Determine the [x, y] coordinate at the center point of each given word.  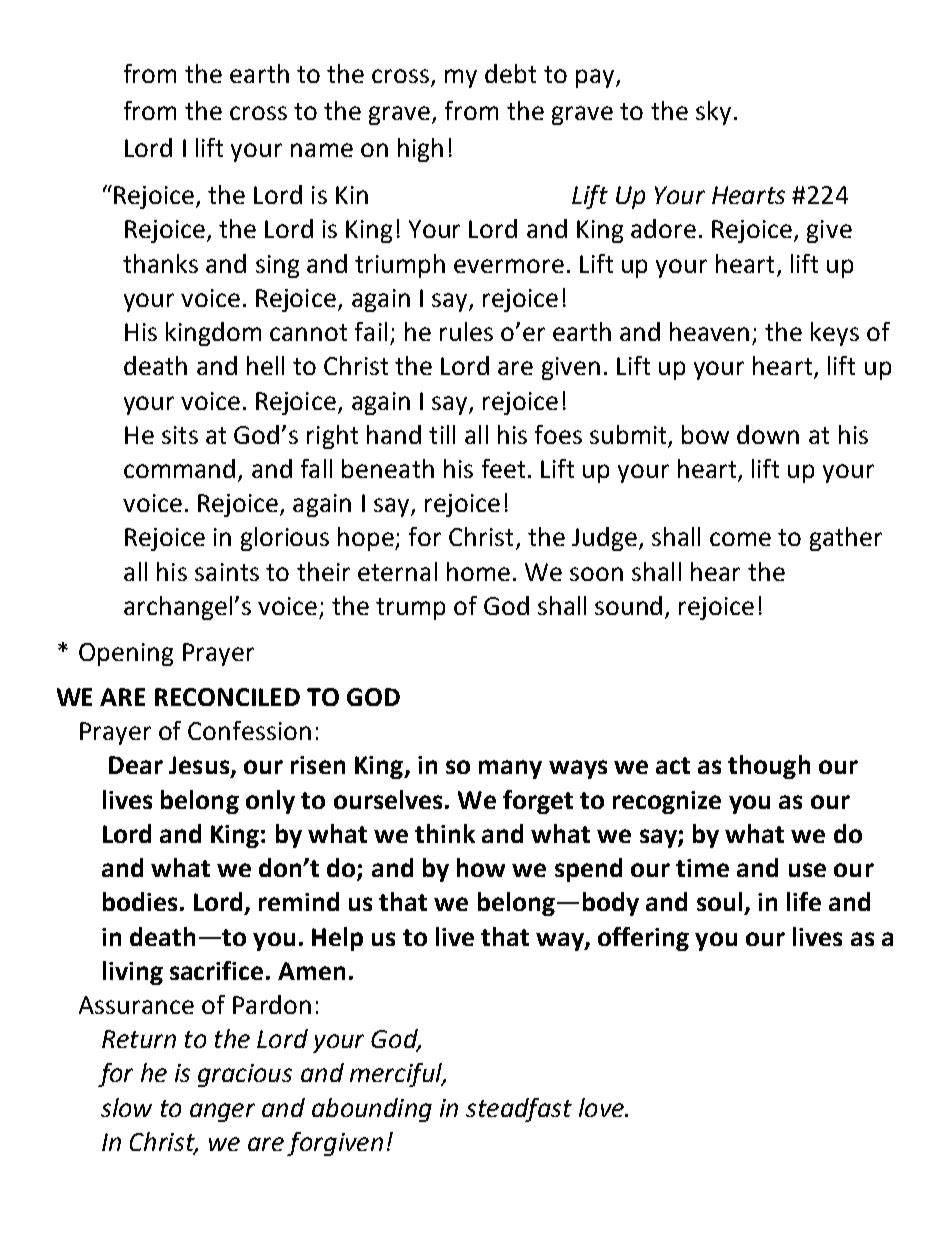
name [322, 150]
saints [227, 572]
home [478, 571]
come [740, 539]
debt [510, 73]
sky [713, 113]
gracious [245, 1075]
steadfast [519, 1110]
